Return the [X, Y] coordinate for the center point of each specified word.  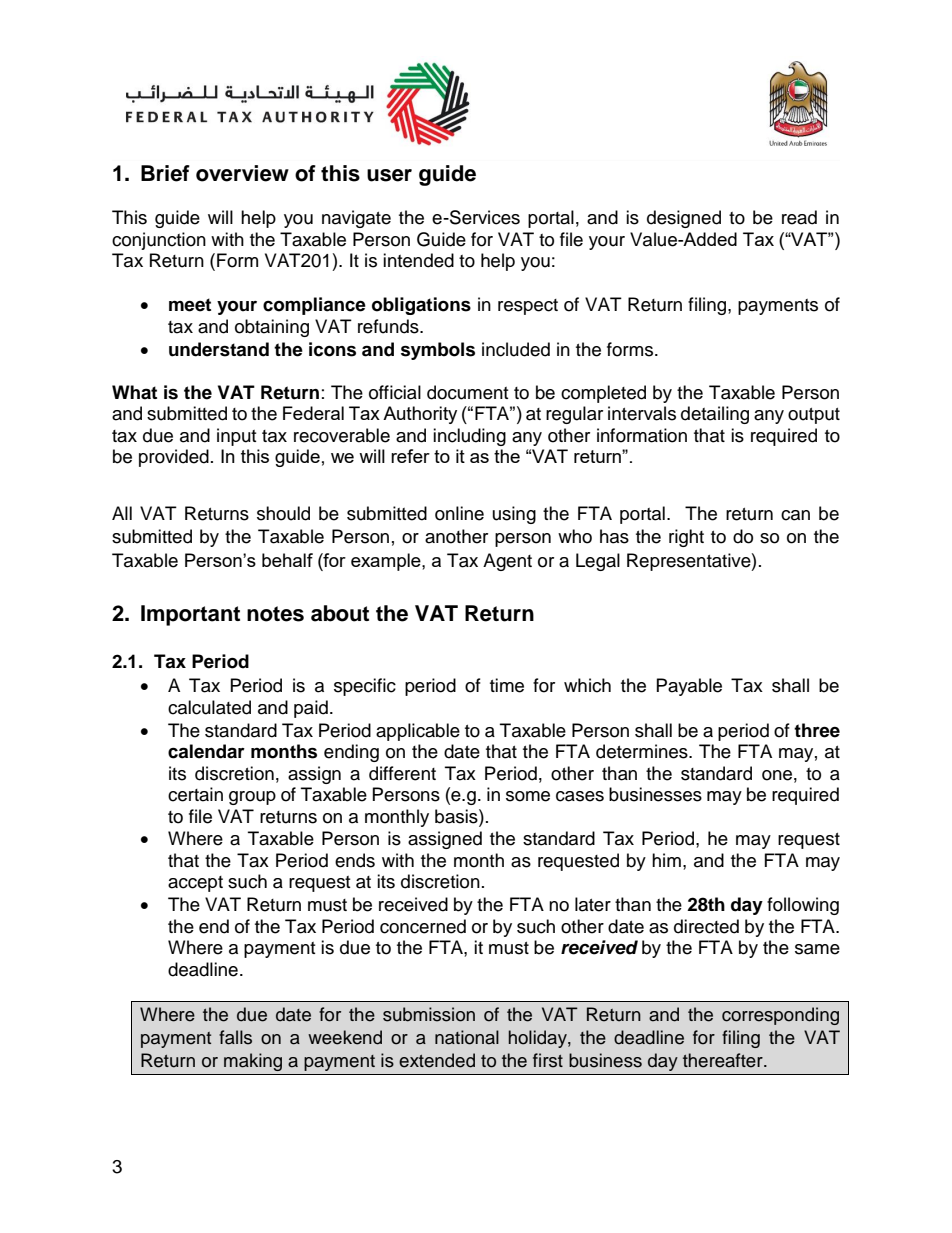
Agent [507, 562]
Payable [689, 687]
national [467, 1037]
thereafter [724, 1060]
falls [235, 1037]
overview [242, 173]
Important [190, 615]
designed [684, 219]
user [389, 175]
